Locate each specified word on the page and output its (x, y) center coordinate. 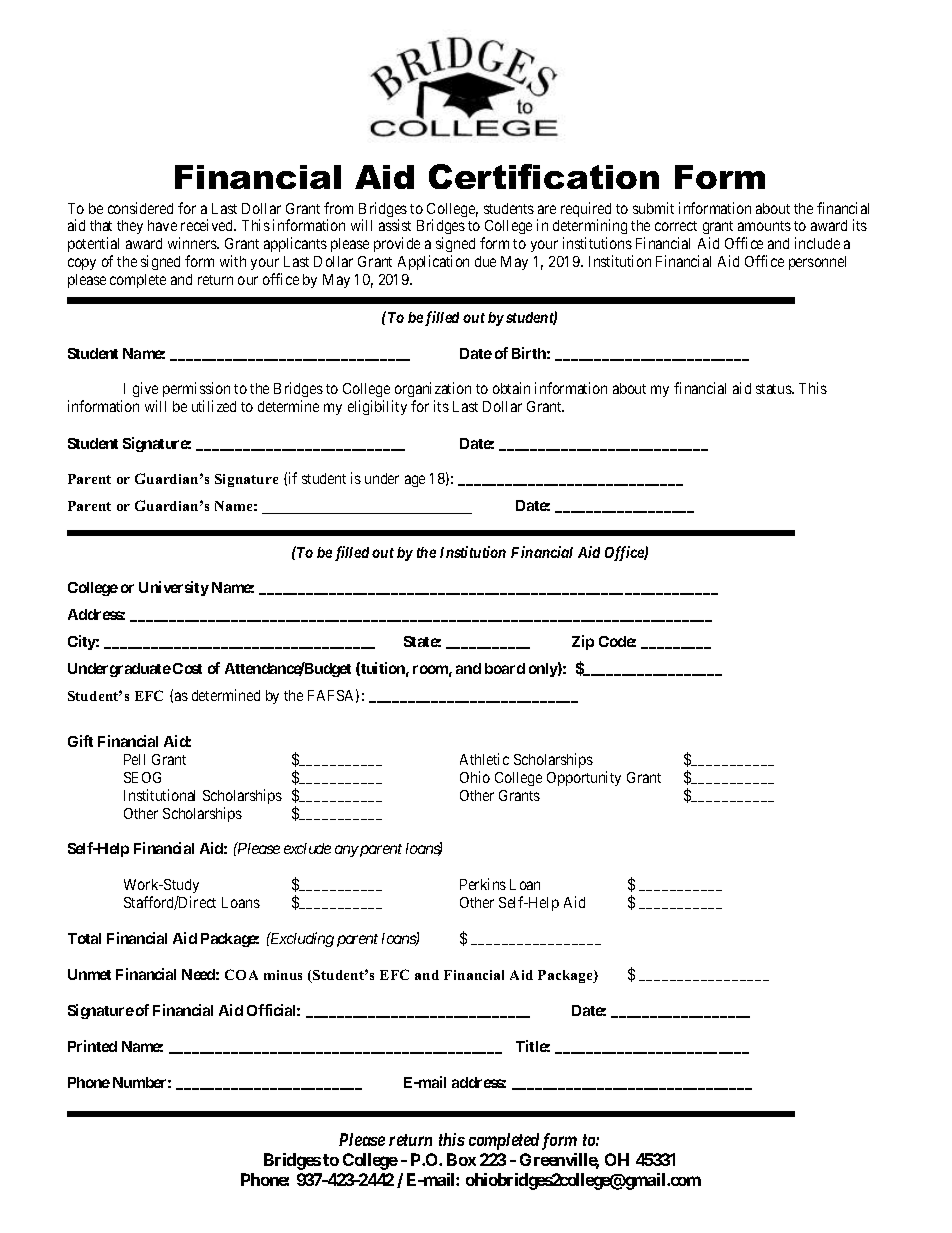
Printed (92, 1046)
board (505, 668)
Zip (583, 642)
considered (140, 208)
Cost (187, 668)
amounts (764, 226)
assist (395, 225)
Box (461, 1159)
